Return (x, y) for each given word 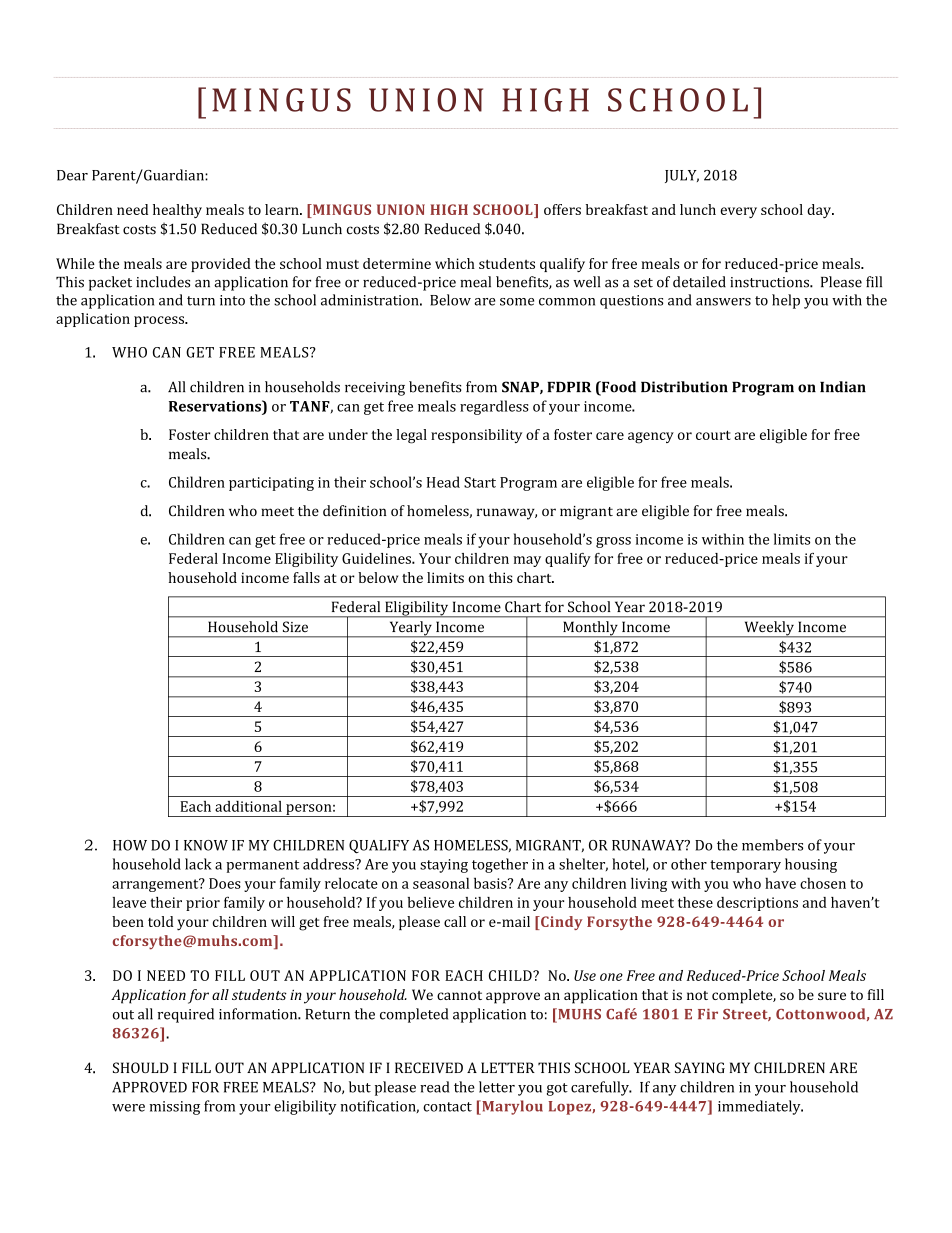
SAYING (700, 1067)
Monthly (590, 629)
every (738, 212)
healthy (177, 211)
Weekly (769, 629)
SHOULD (141, 1067)
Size (295, 626)
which (455, 263)
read (434, 1087)
